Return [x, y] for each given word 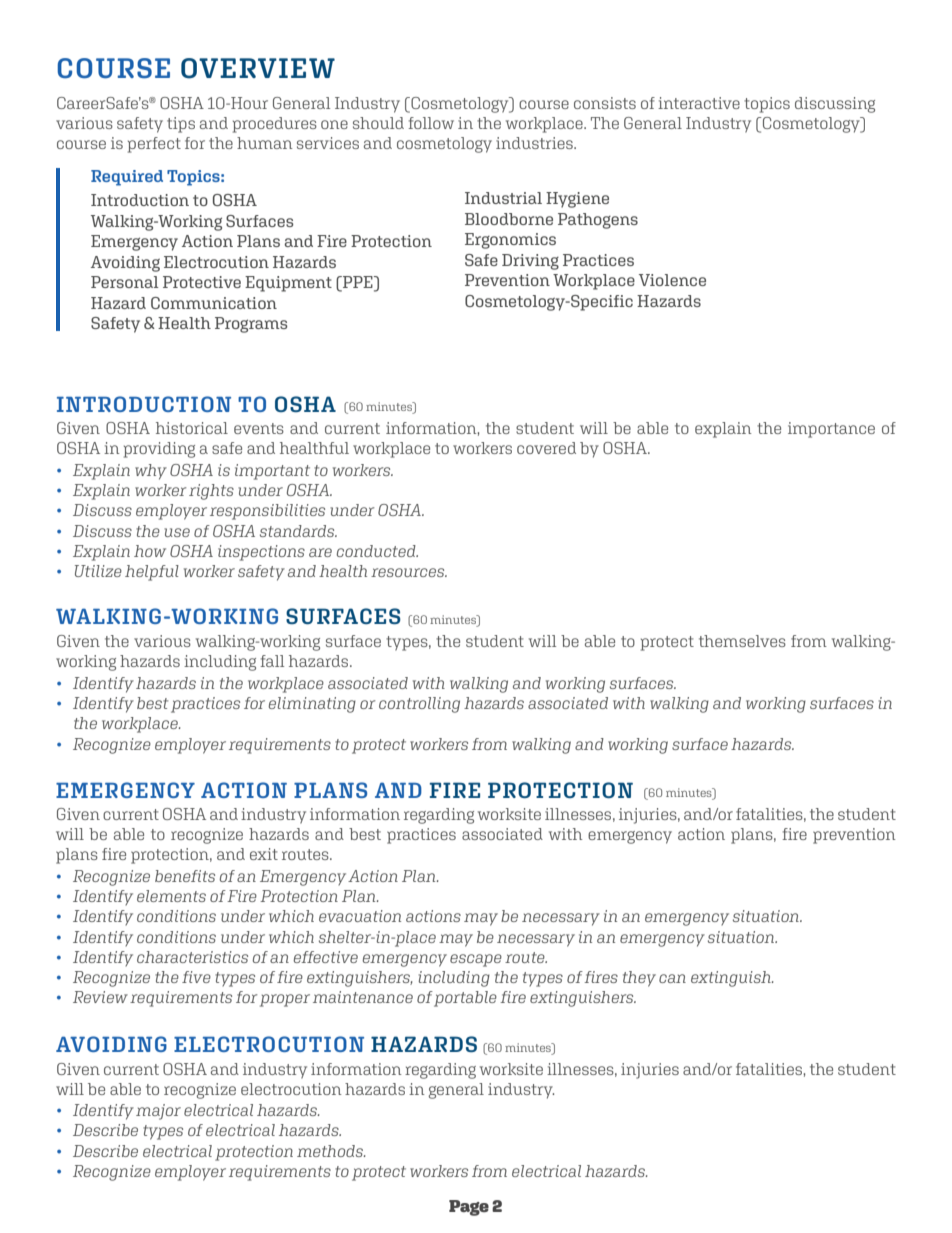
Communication [214, 303]
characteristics [192, 957]
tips [181, 125]
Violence [672, 280]
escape [476, 960]
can [672, 978]
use [177, 532]
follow [431, 123]
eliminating [312, 705]
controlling [419, 705]
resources [409, 572]
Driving [530, 262]
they [639, 979]
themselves [742, 641]
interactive [699, 103]
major [158, 1112]
